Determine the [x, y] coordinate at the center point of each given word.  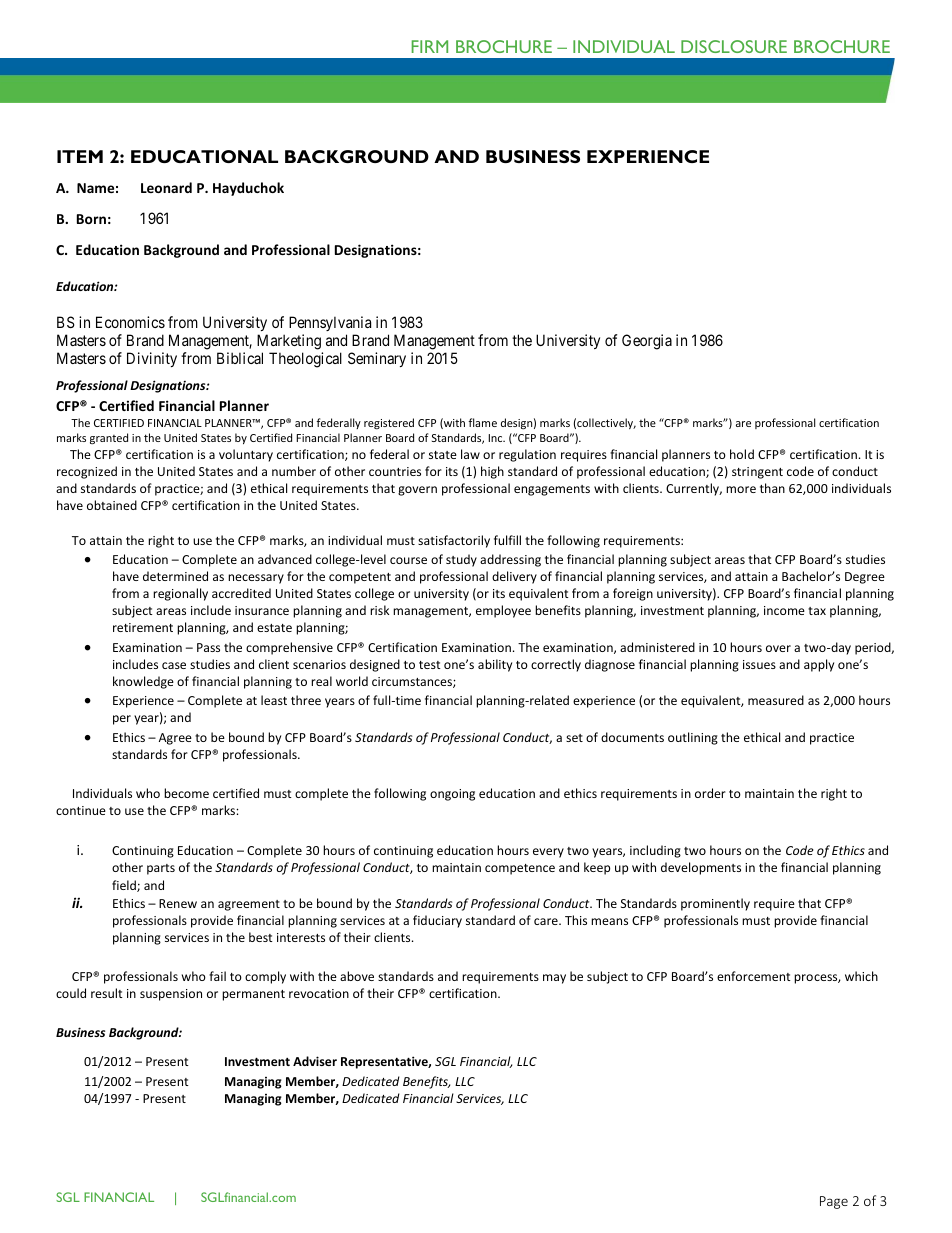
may [554, 979]
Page [834, 1202]
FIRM [430, 46]
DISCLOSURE [734, 46]
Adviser [315, 1061]
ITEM [80, 156]
